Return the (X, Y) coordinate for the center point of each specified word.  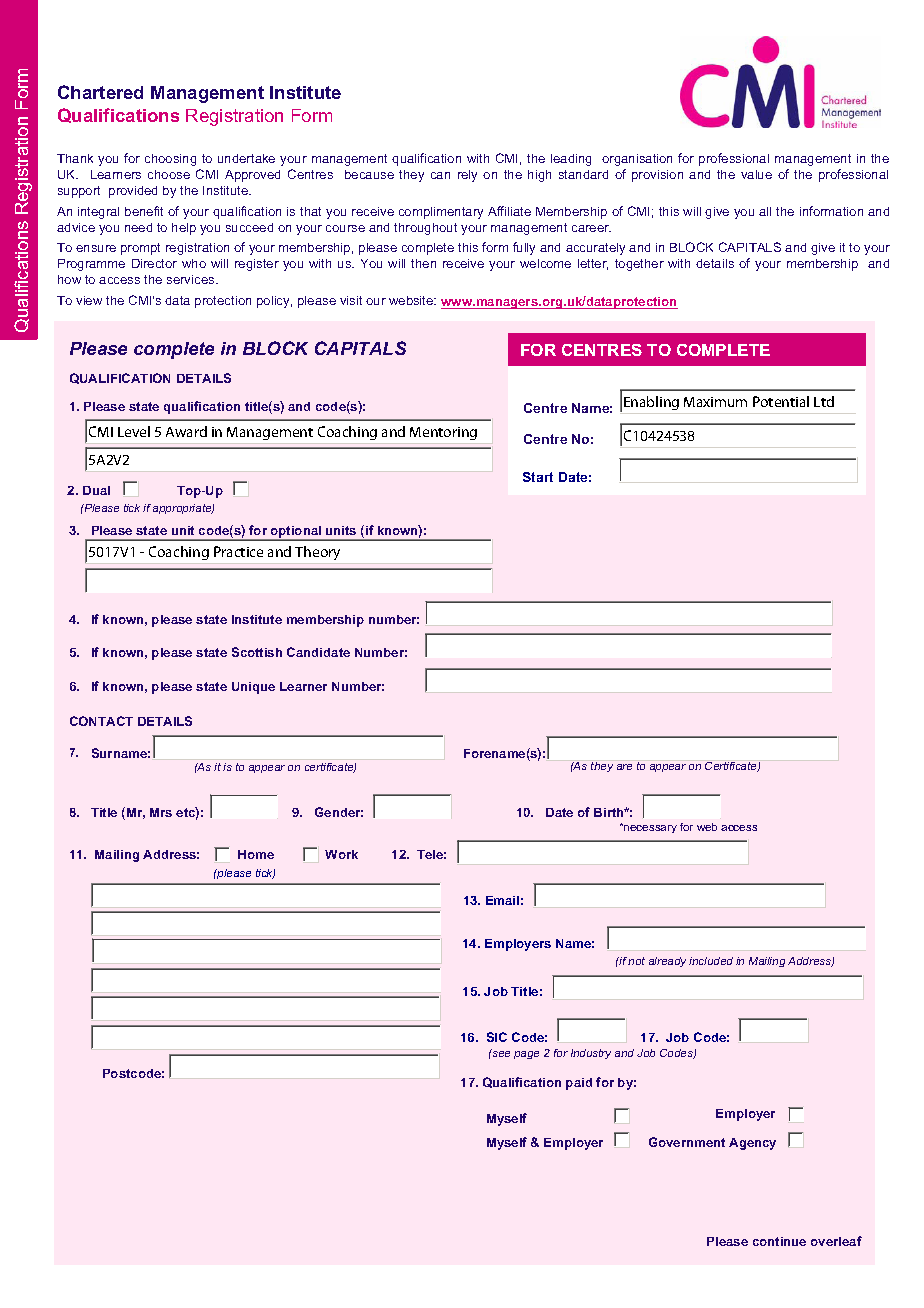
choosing (170, 160)
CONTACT (101, 721)
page (526, 1055)
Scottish (257, 652)
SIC (497, 1037)
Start (538, 477)
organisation (637, 160)
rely (467, 176)
